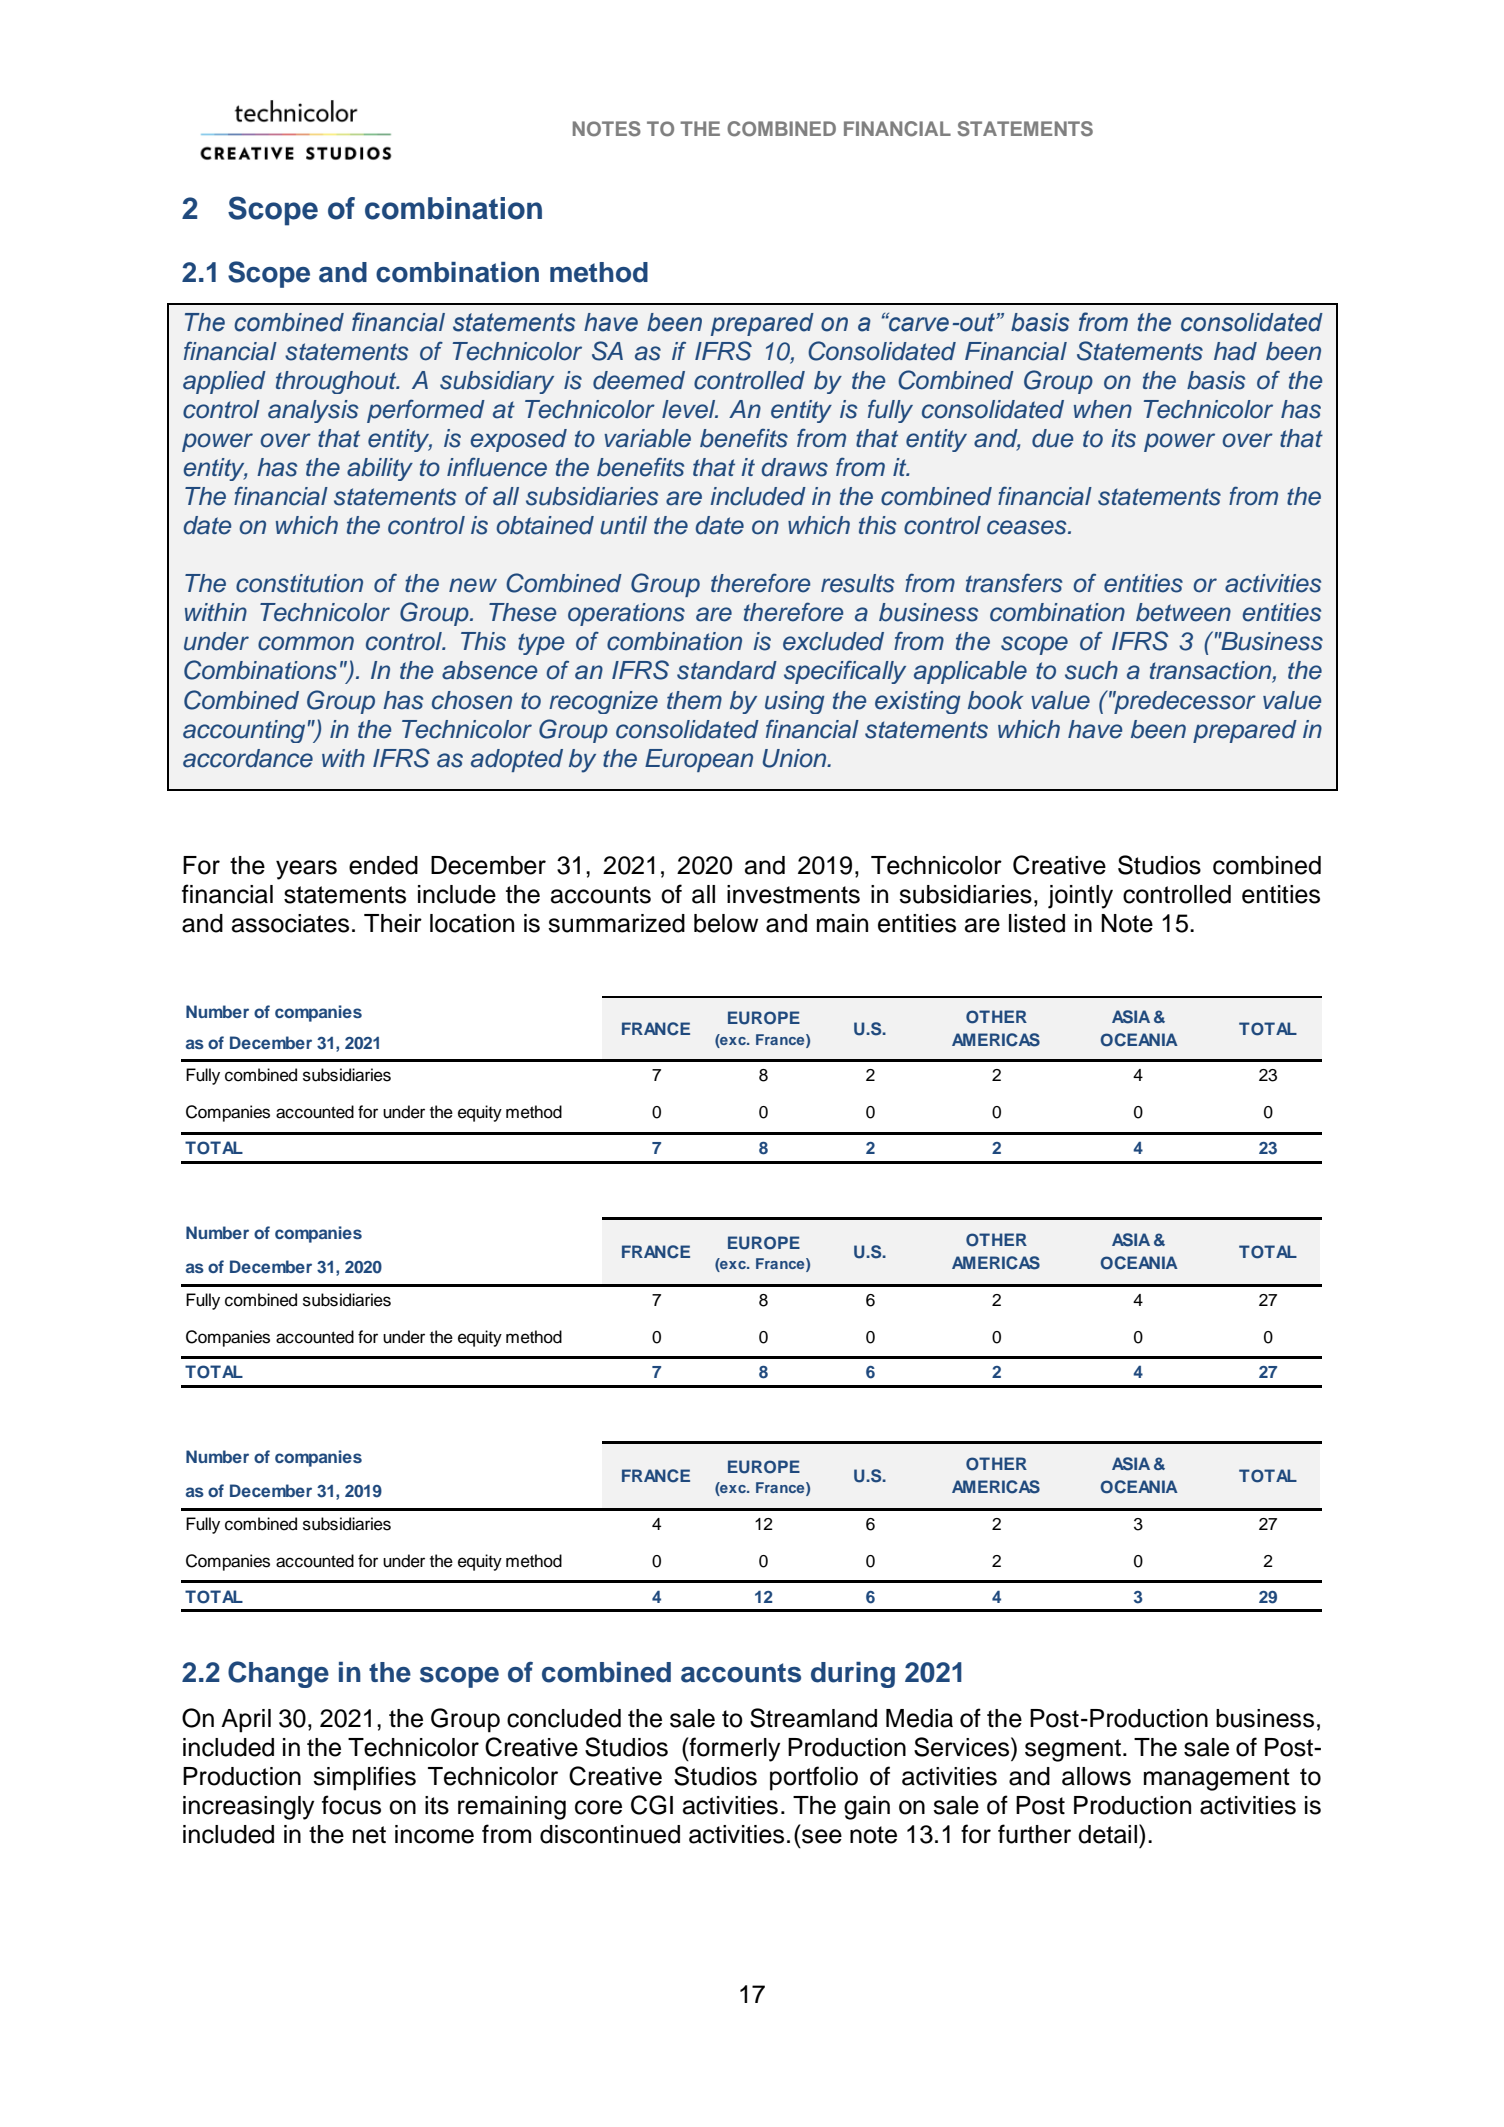  I want to click on segment, so click(1073, 1750).
